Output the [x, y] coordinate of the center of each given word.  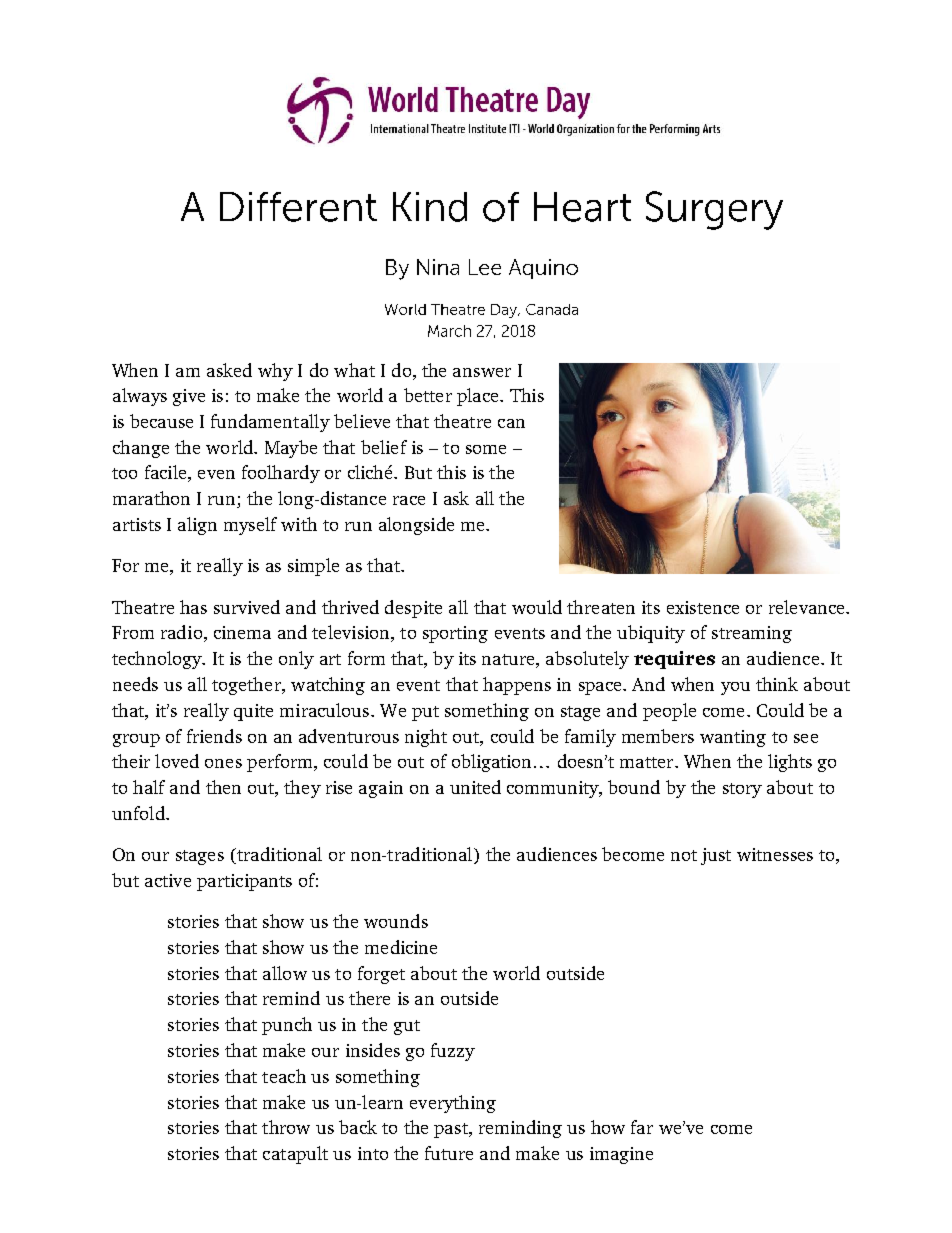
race [409, 500]
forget [381, 975]
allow [285, 973]
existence [703, 607]
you [735, 688]
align [197, 526]
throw [286, 1127]
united [475, 787]
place [479, 397]
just [716, 856]
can [511, 423]
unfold [139, 813]
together [247, 686]
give [189, 397]
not [684, 855]
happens [517, 686]
